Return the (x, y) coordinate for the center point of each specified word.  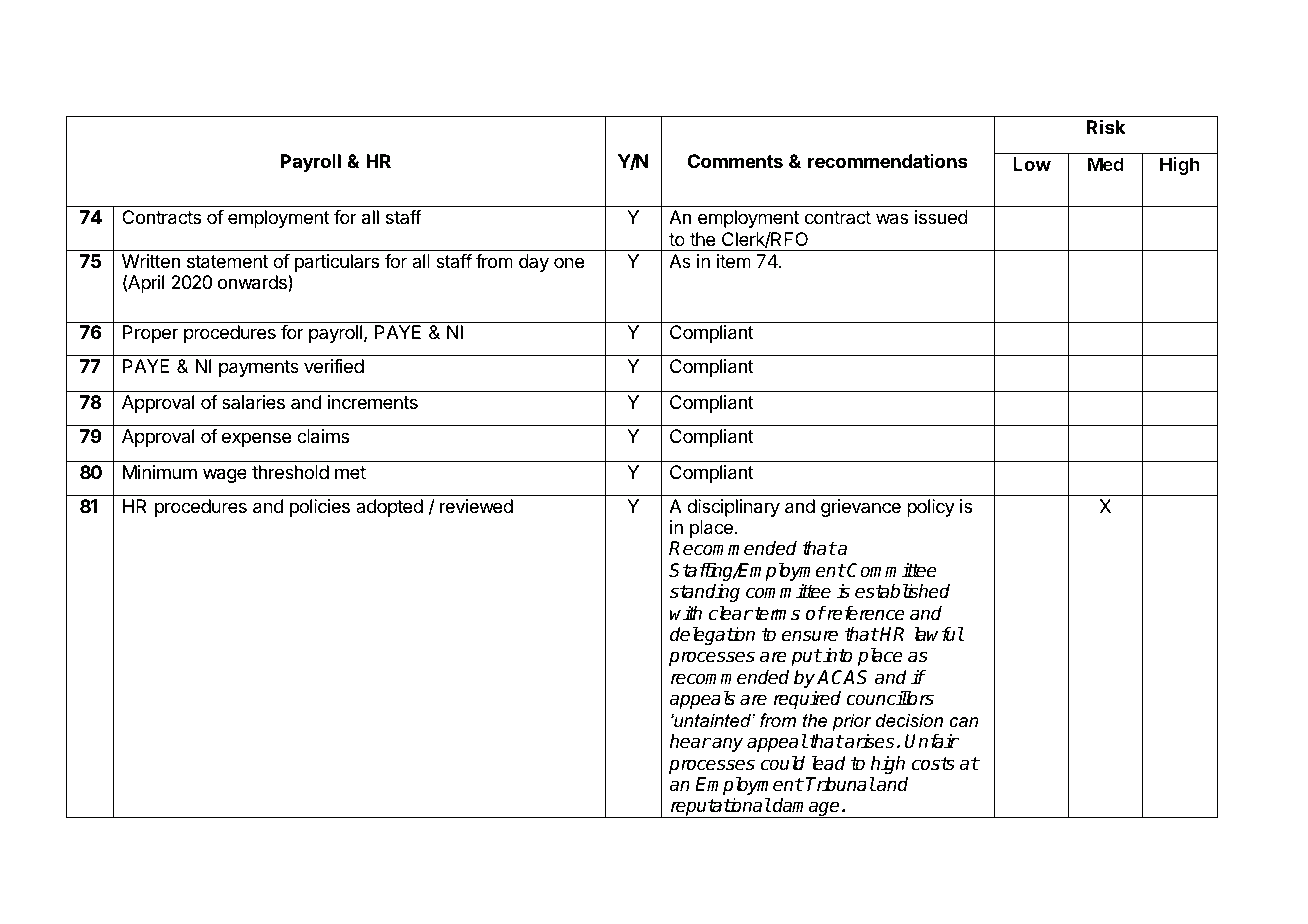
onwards (253, 283)
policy (931, 508)
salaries (253, 402)
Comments (735, 161)
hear (690, 741)
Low (1032, 164)
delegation (712, 635)
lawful (939, 634)
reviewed (476, 506)
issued (941, 217)
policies (320, 508)
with (686, 613)
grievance (861, 508)
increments (373, 402)
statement (227, 261)
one (569, 262)
